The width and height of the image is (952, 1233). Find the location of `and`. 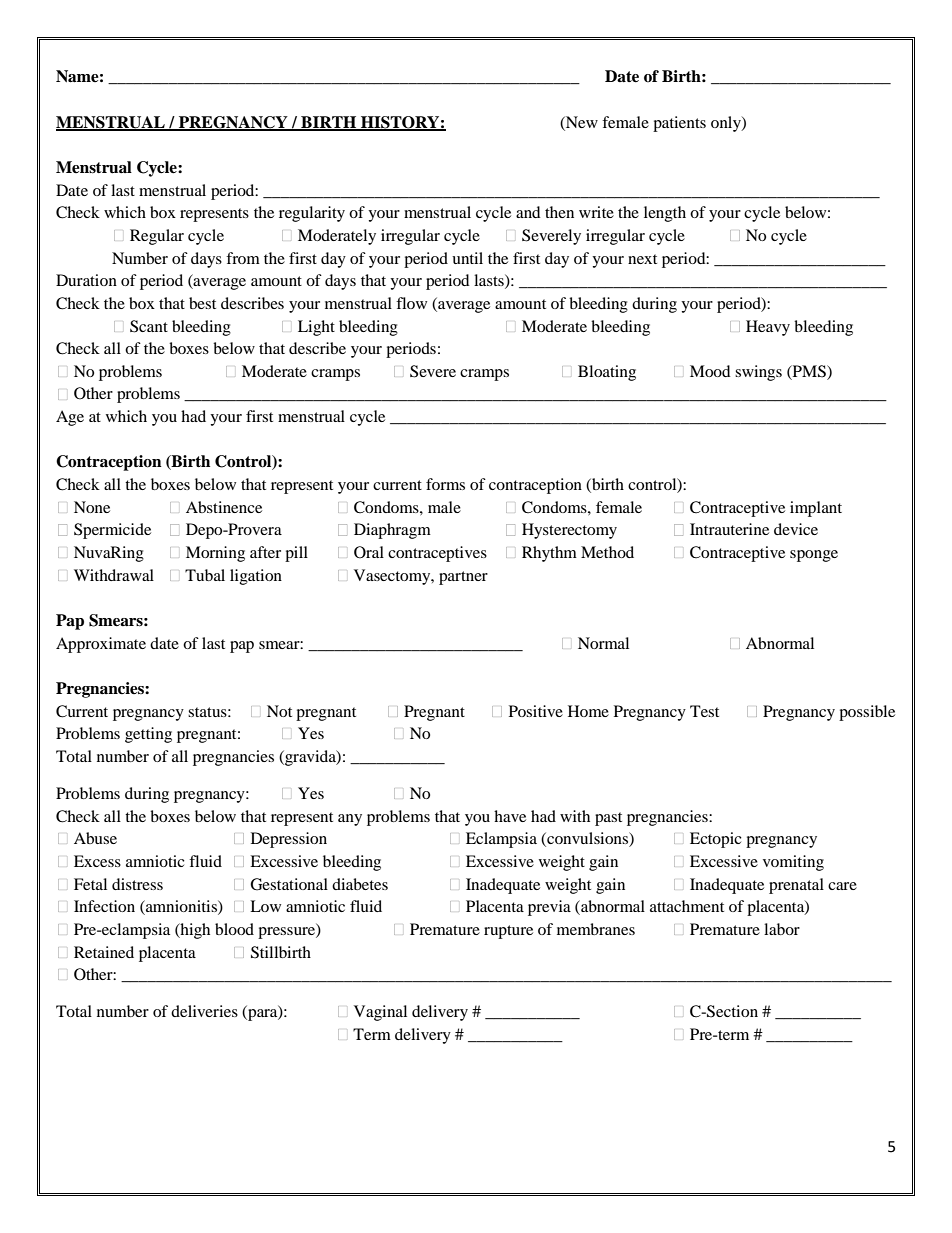

and is located at coordinates (528, 212).
